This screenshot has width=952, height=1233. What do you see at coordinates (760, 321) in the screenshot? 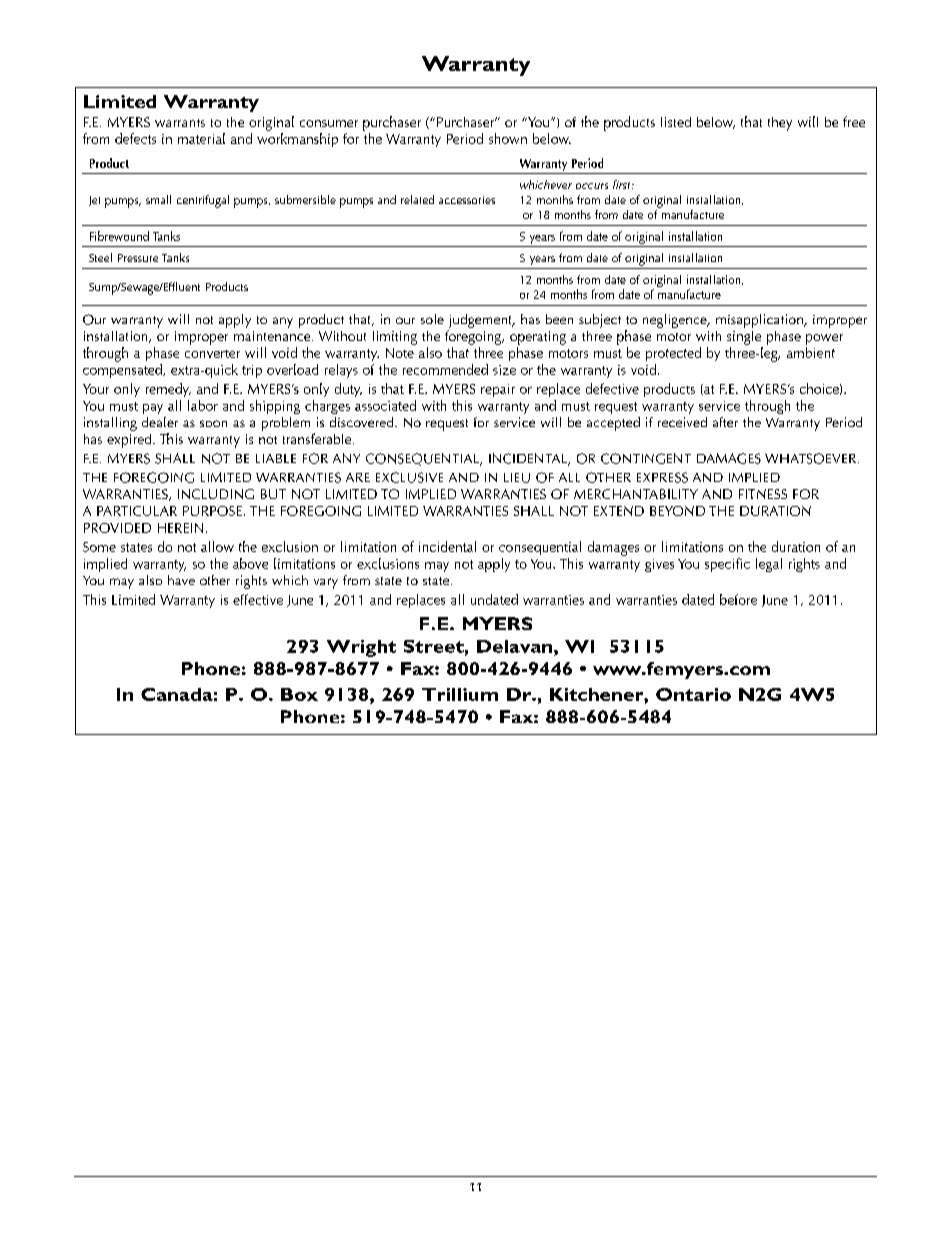
I see `misapplication` at bounding box center [760, 321].
